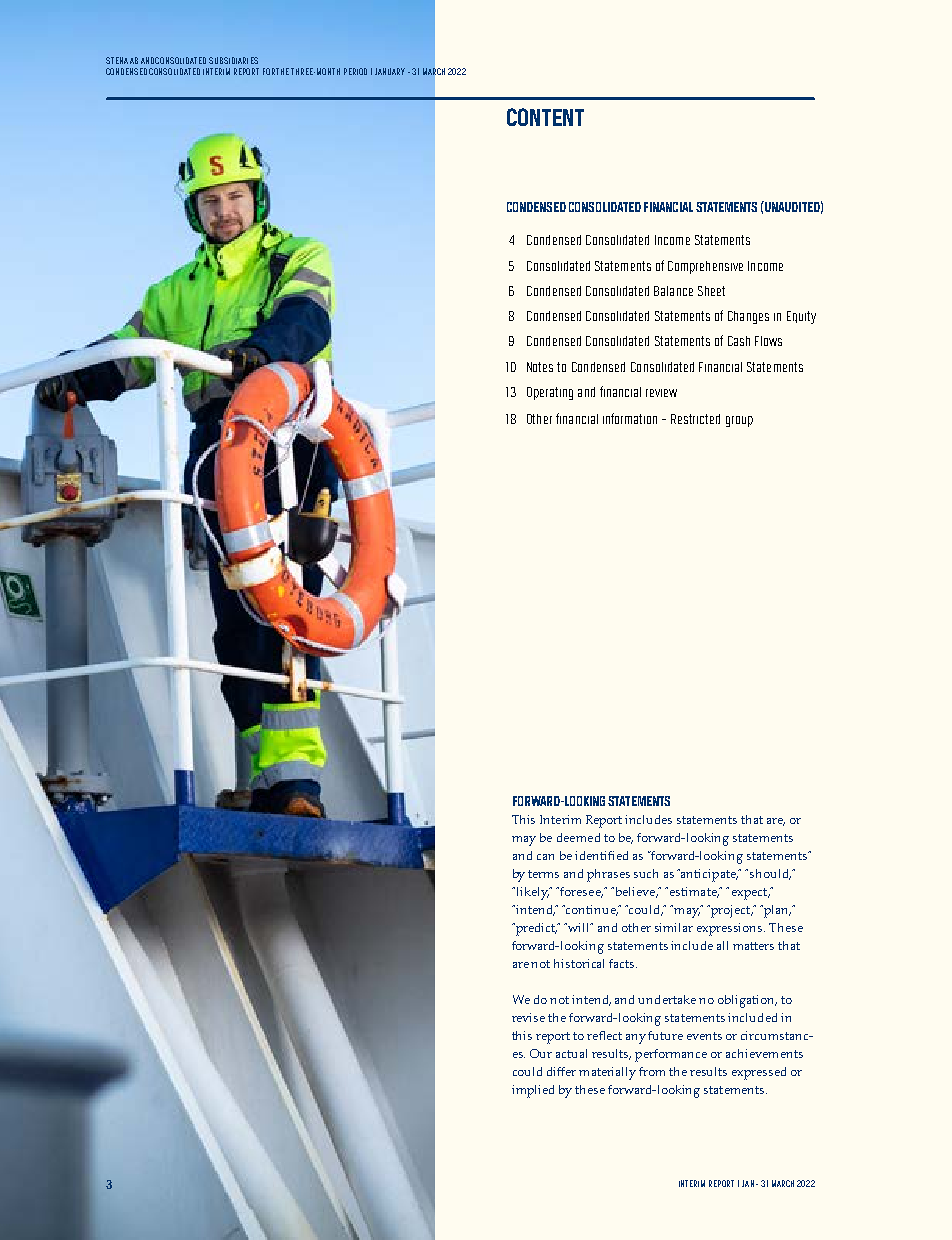 The height and width of the screenshot is (1240, 952). What do you see at coordinates (545, 117) in the screenshot?
I see `CONTENT` at bounding box center [545, 117].
